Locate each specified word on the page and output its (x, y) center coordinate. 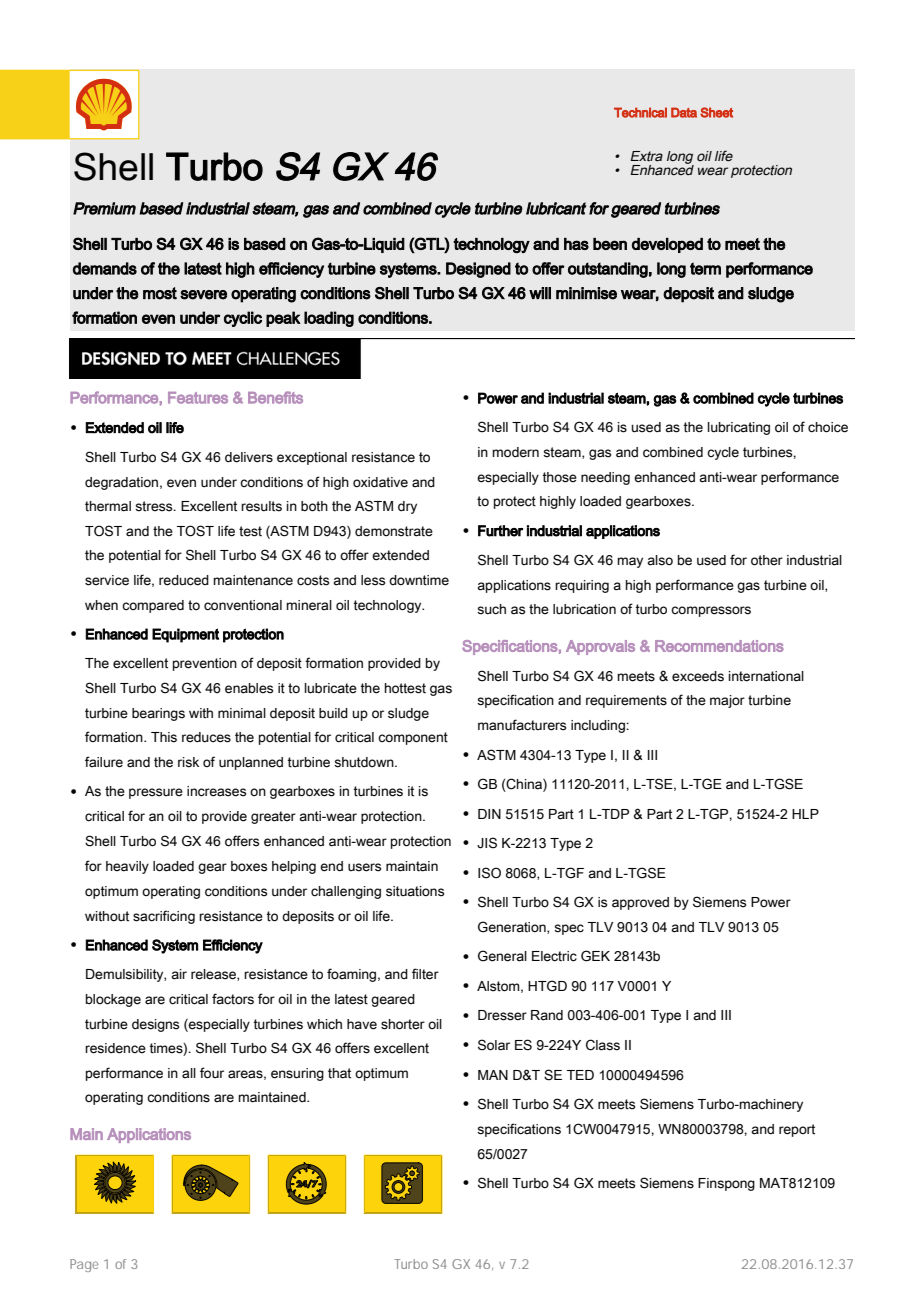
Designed (478, 270)
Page (84, 1265)
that (339, 1073)
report (797, 1130)
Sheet (716, 112)
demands (105, 268)
